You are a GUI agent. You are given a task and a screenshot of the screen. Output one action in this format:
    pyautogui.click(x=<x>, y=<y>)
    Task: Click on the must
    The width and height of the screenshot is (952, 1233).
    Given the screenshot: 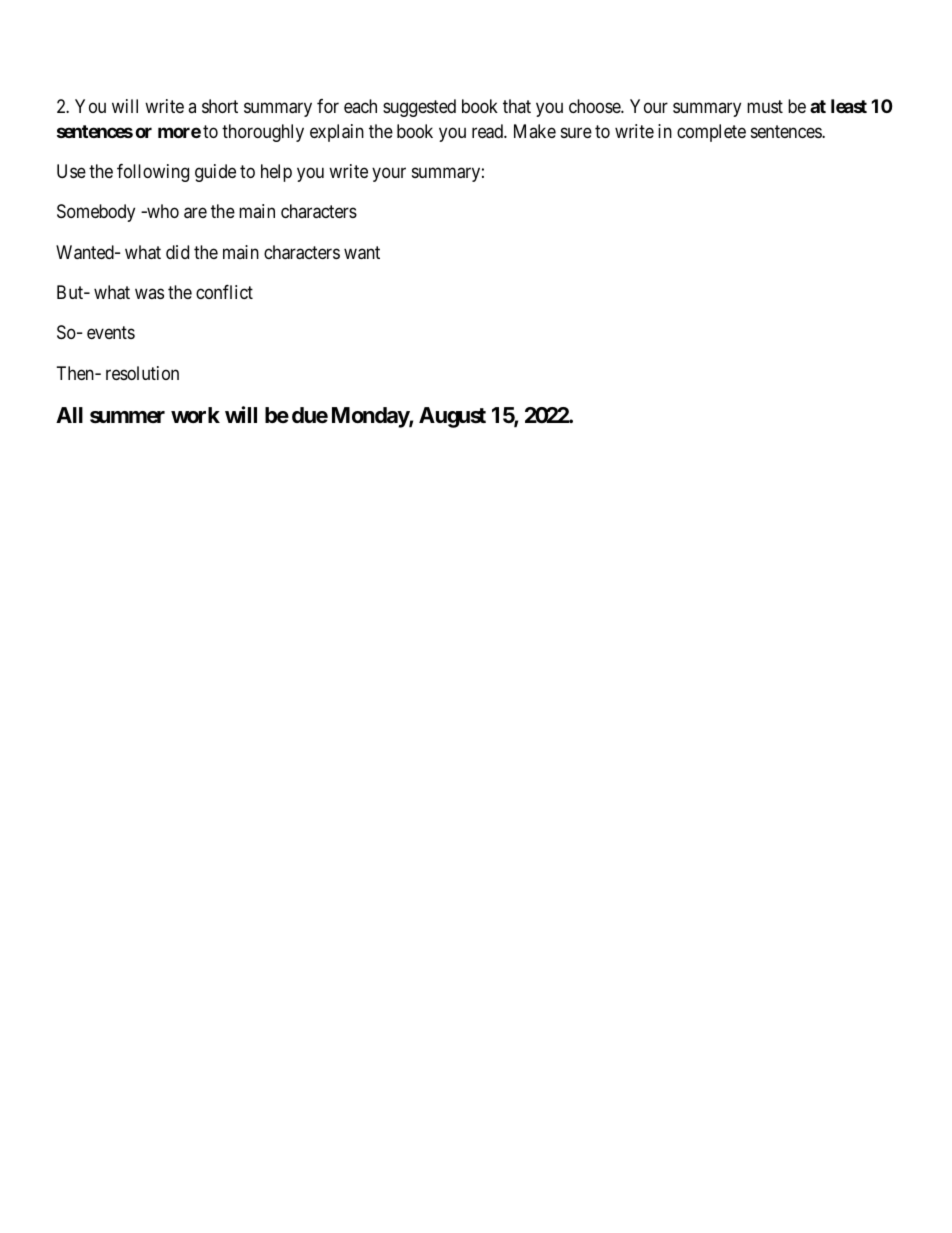 What is the action you would take?
    pyautogui.click(x=765, y=106)
